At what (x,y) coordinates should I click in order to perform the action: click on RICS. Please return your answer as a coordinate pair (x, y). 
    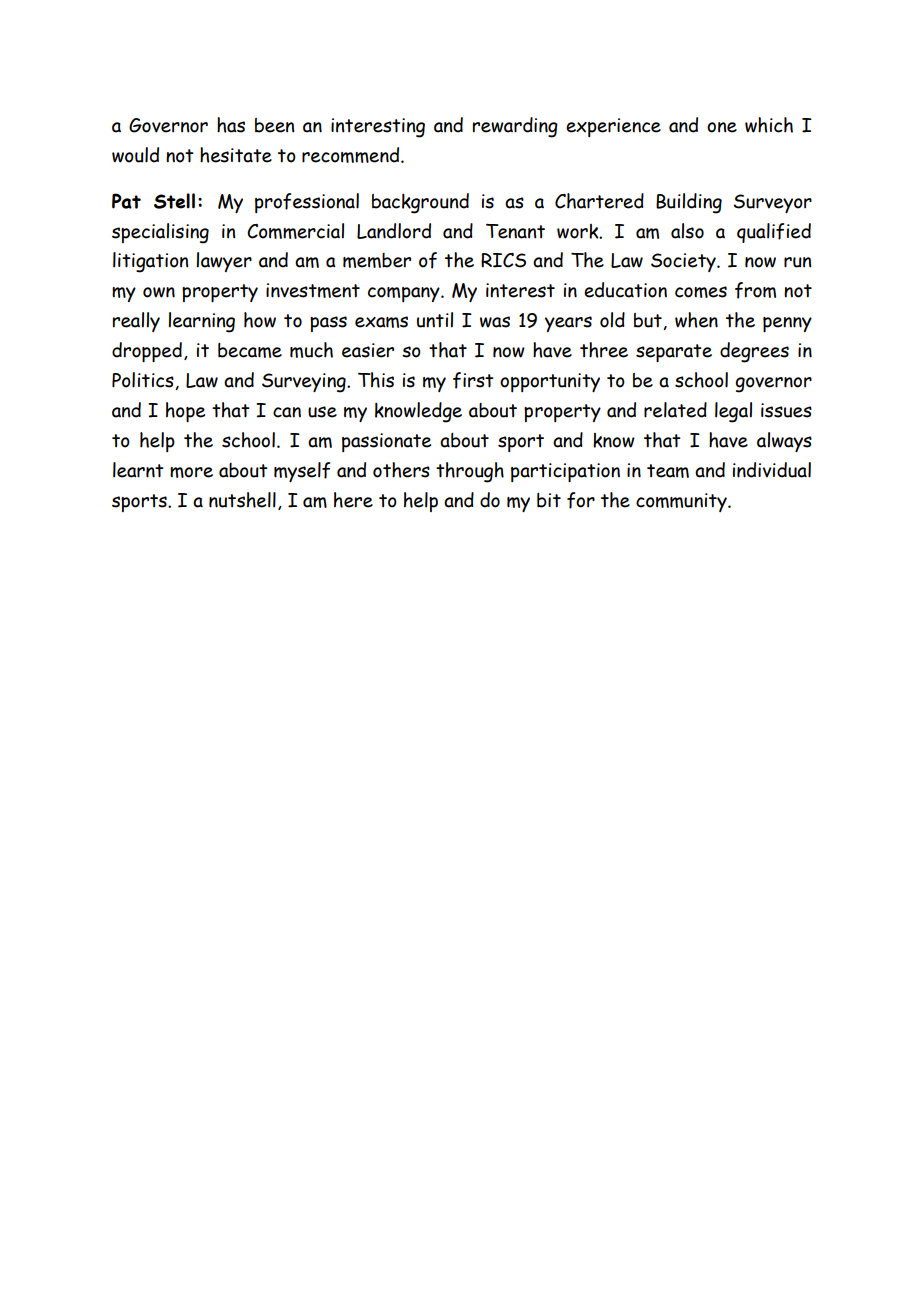
    Looking at the image, I should click on (503, 260).
